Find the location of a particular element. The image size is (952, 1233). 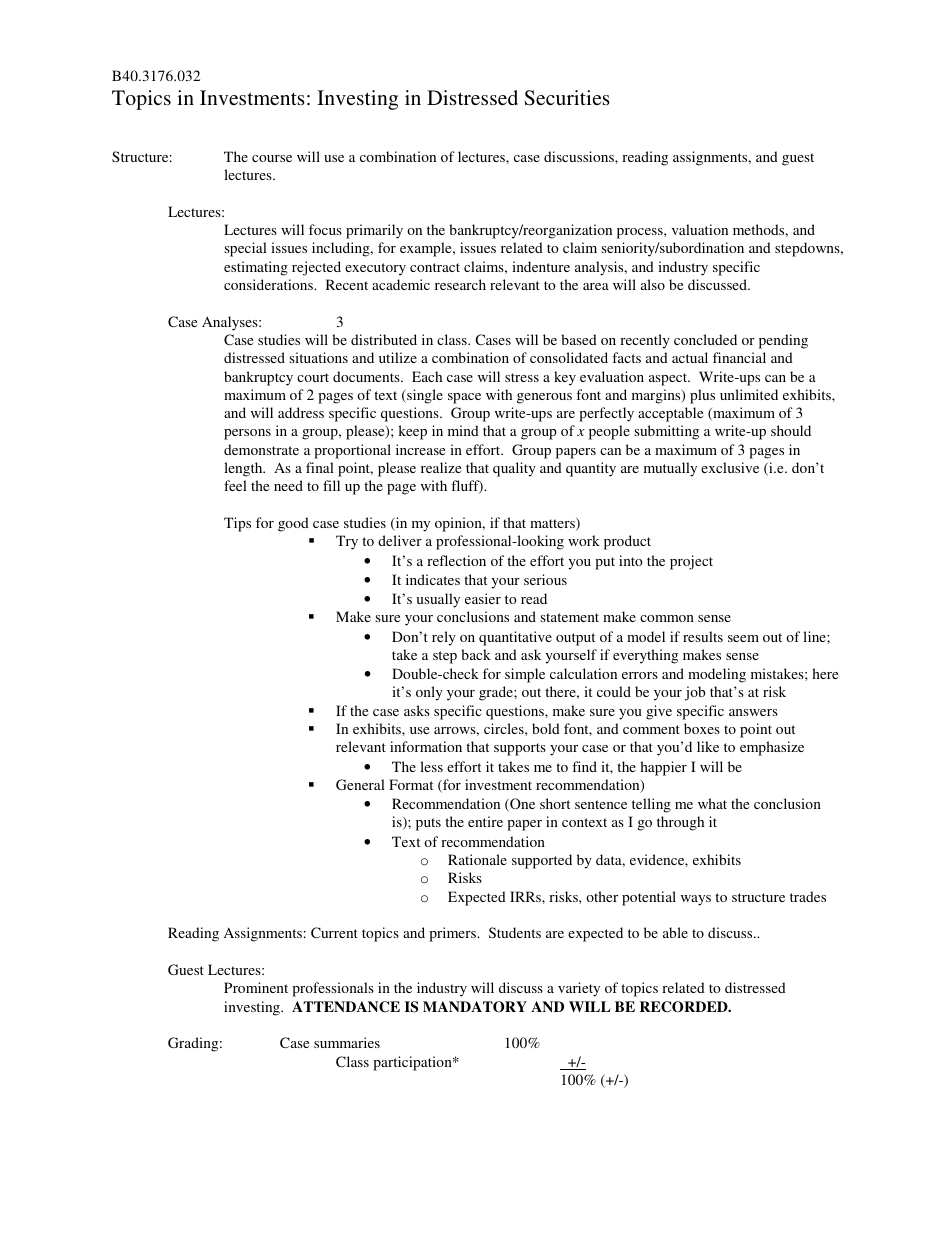

One is located at coordinates (521, 805).
